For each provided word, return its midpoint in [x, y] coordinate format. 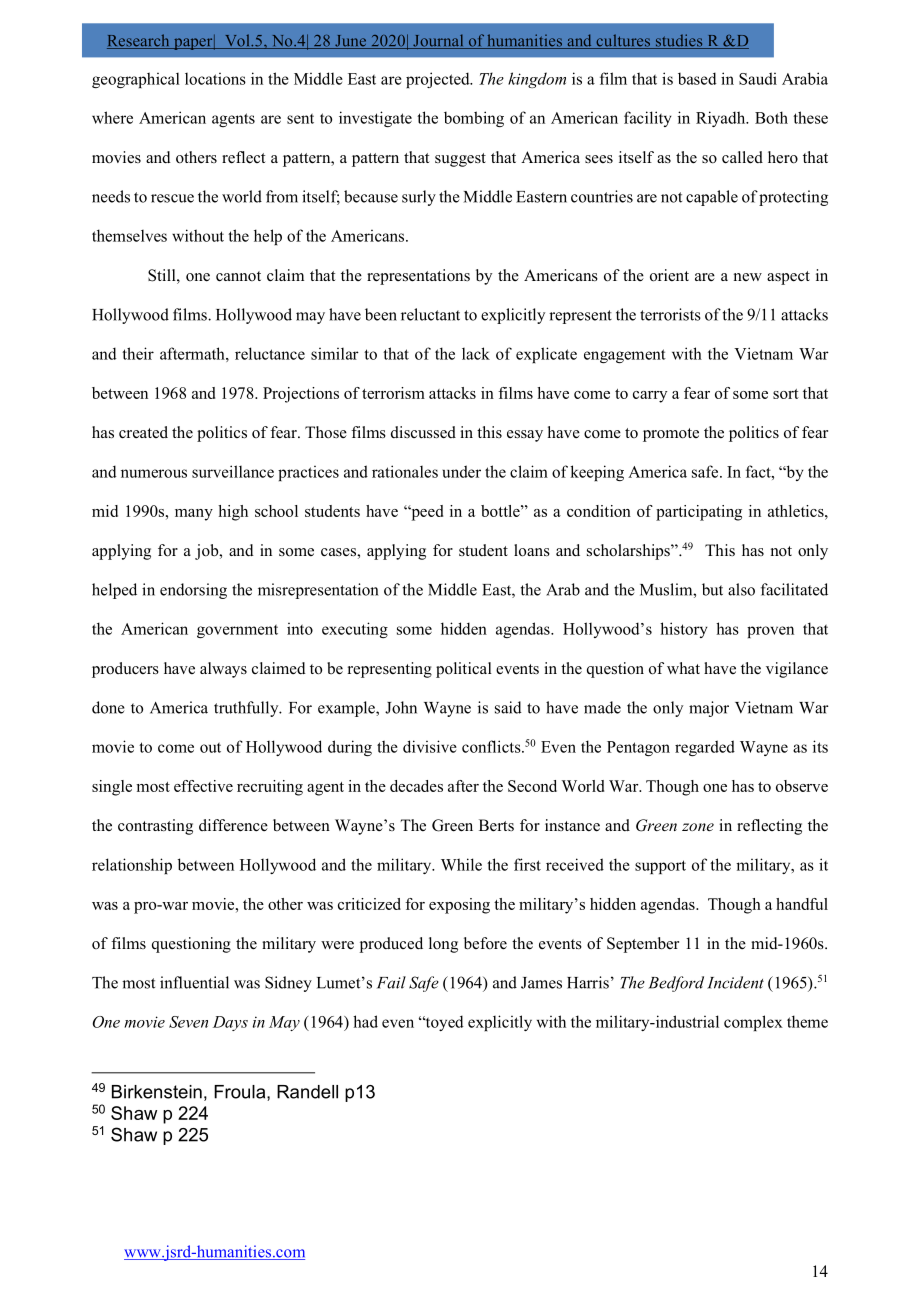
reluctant [430, 314]
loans [532, 550]
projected [439, 80]
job [208, 552]
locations [215, 79]
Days [230, 1023]
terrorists [670, 314]
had [365, 1021]
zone [698, 827]
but [712, 589]
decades [416, 786]
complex [753, 1023]
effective [203, 786]
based [697, 78]
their [138, 353]
